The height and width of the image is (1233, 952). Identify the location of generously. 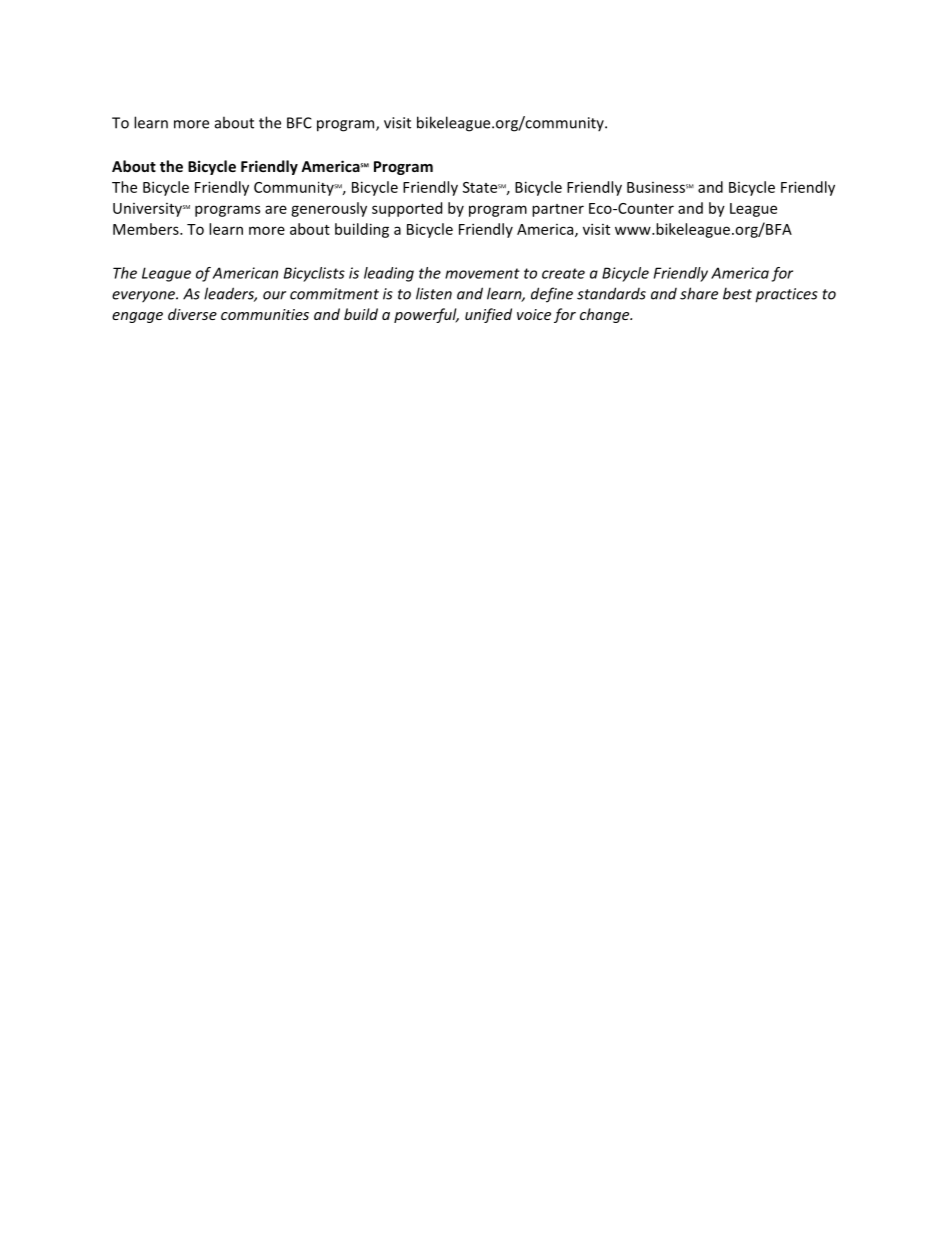
(329, 209).
